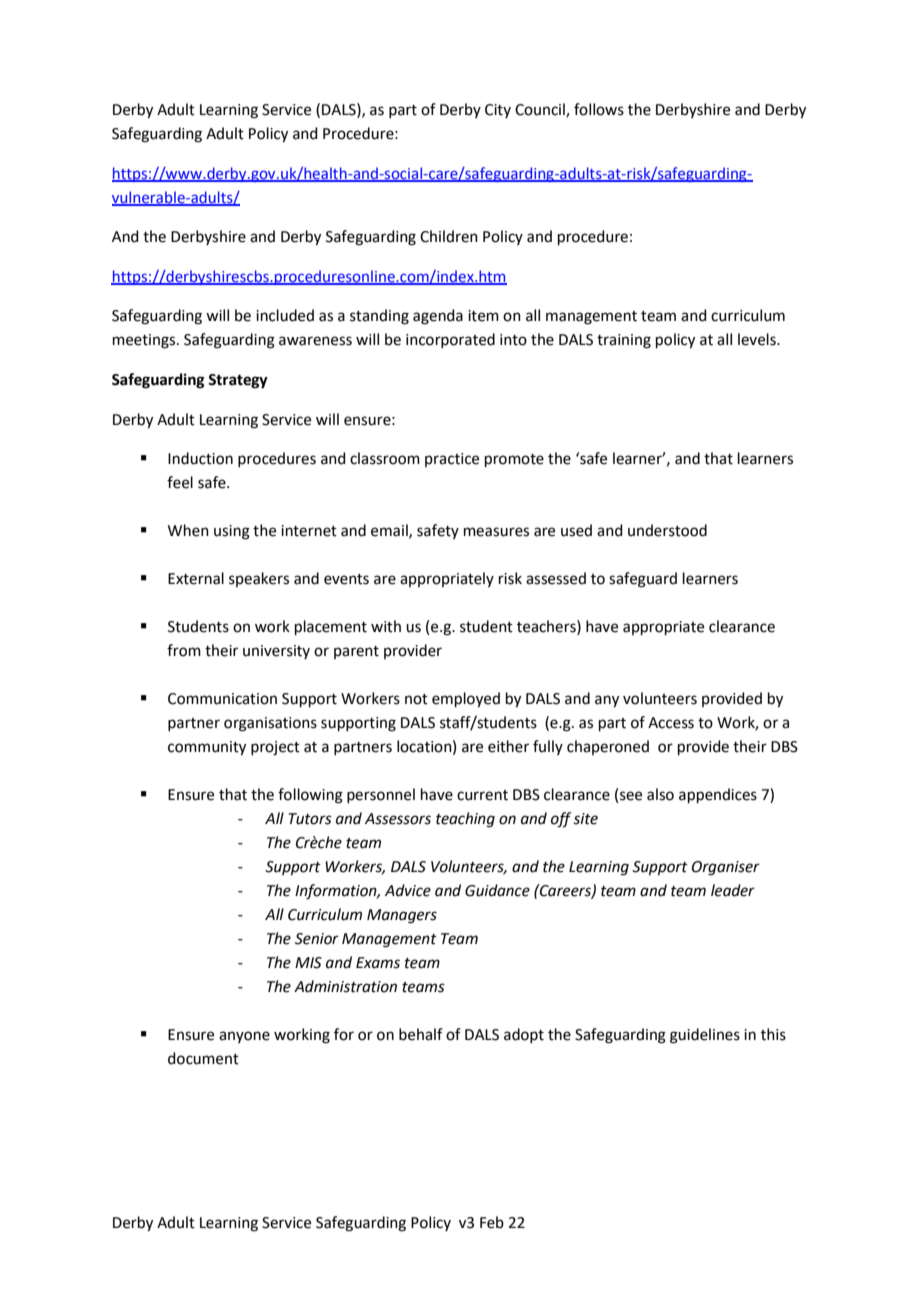 This image has width=924, height=1308. Describe the element at coordinates (492, 1222) in the image. I see `Feb` at that location.
